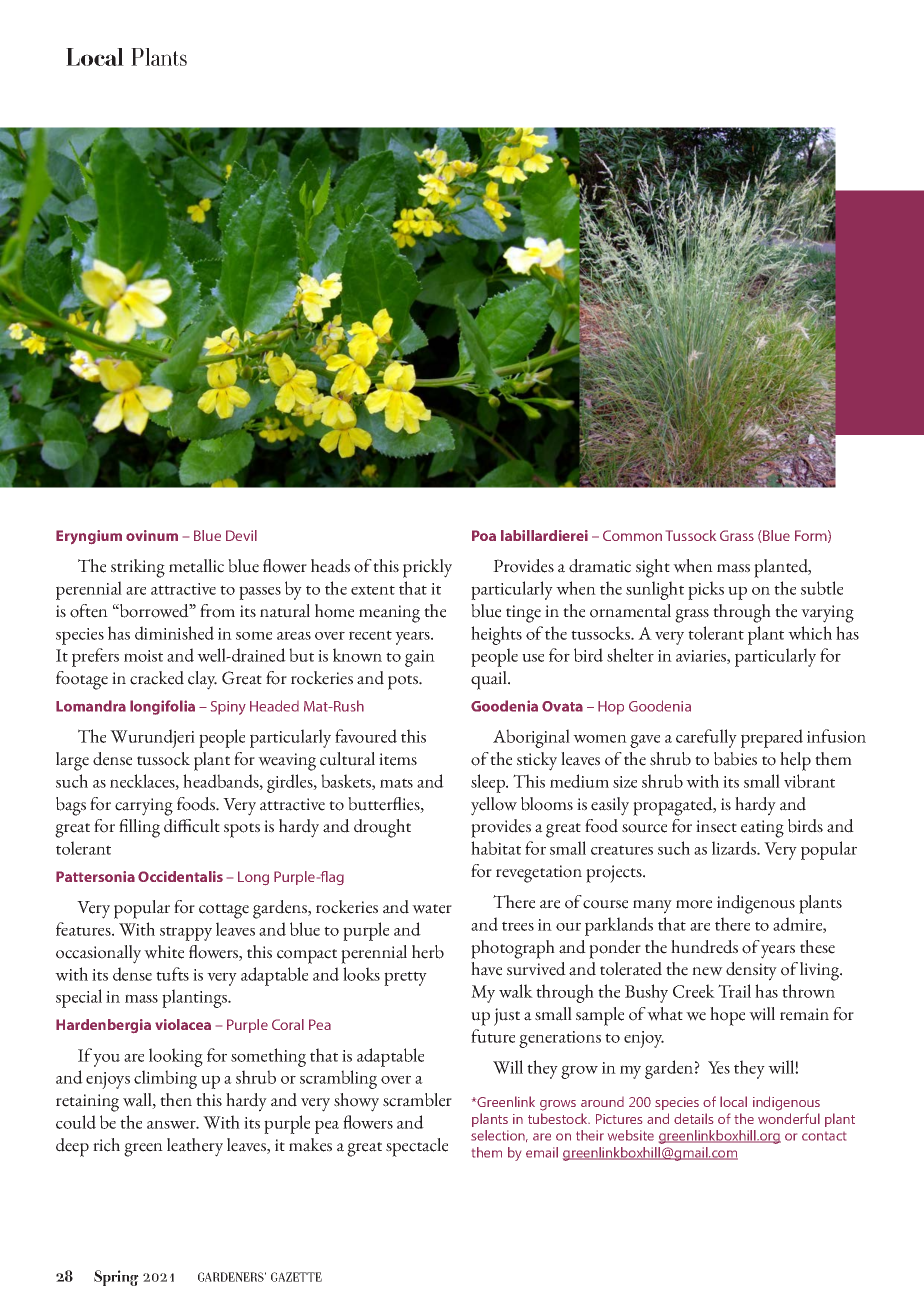  Describe the element at coordinates (694, 904) in the screenshot. I see `more` at that location.
